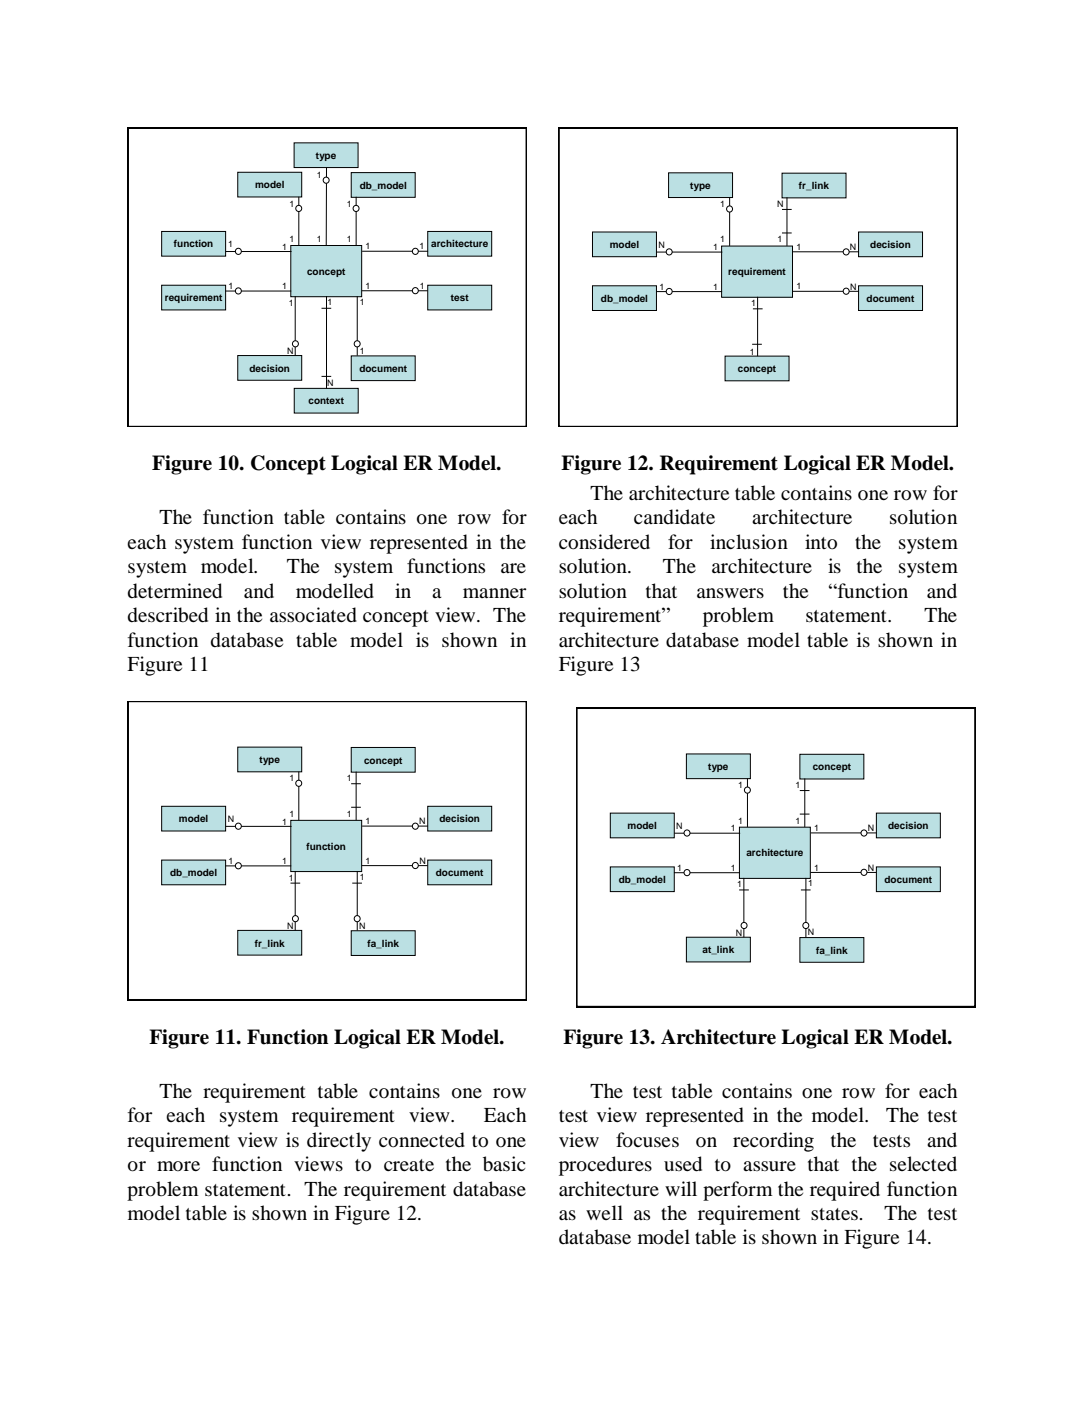  Describe the element at coordinates (495, 593) in the document. I see `manner` at that location.
